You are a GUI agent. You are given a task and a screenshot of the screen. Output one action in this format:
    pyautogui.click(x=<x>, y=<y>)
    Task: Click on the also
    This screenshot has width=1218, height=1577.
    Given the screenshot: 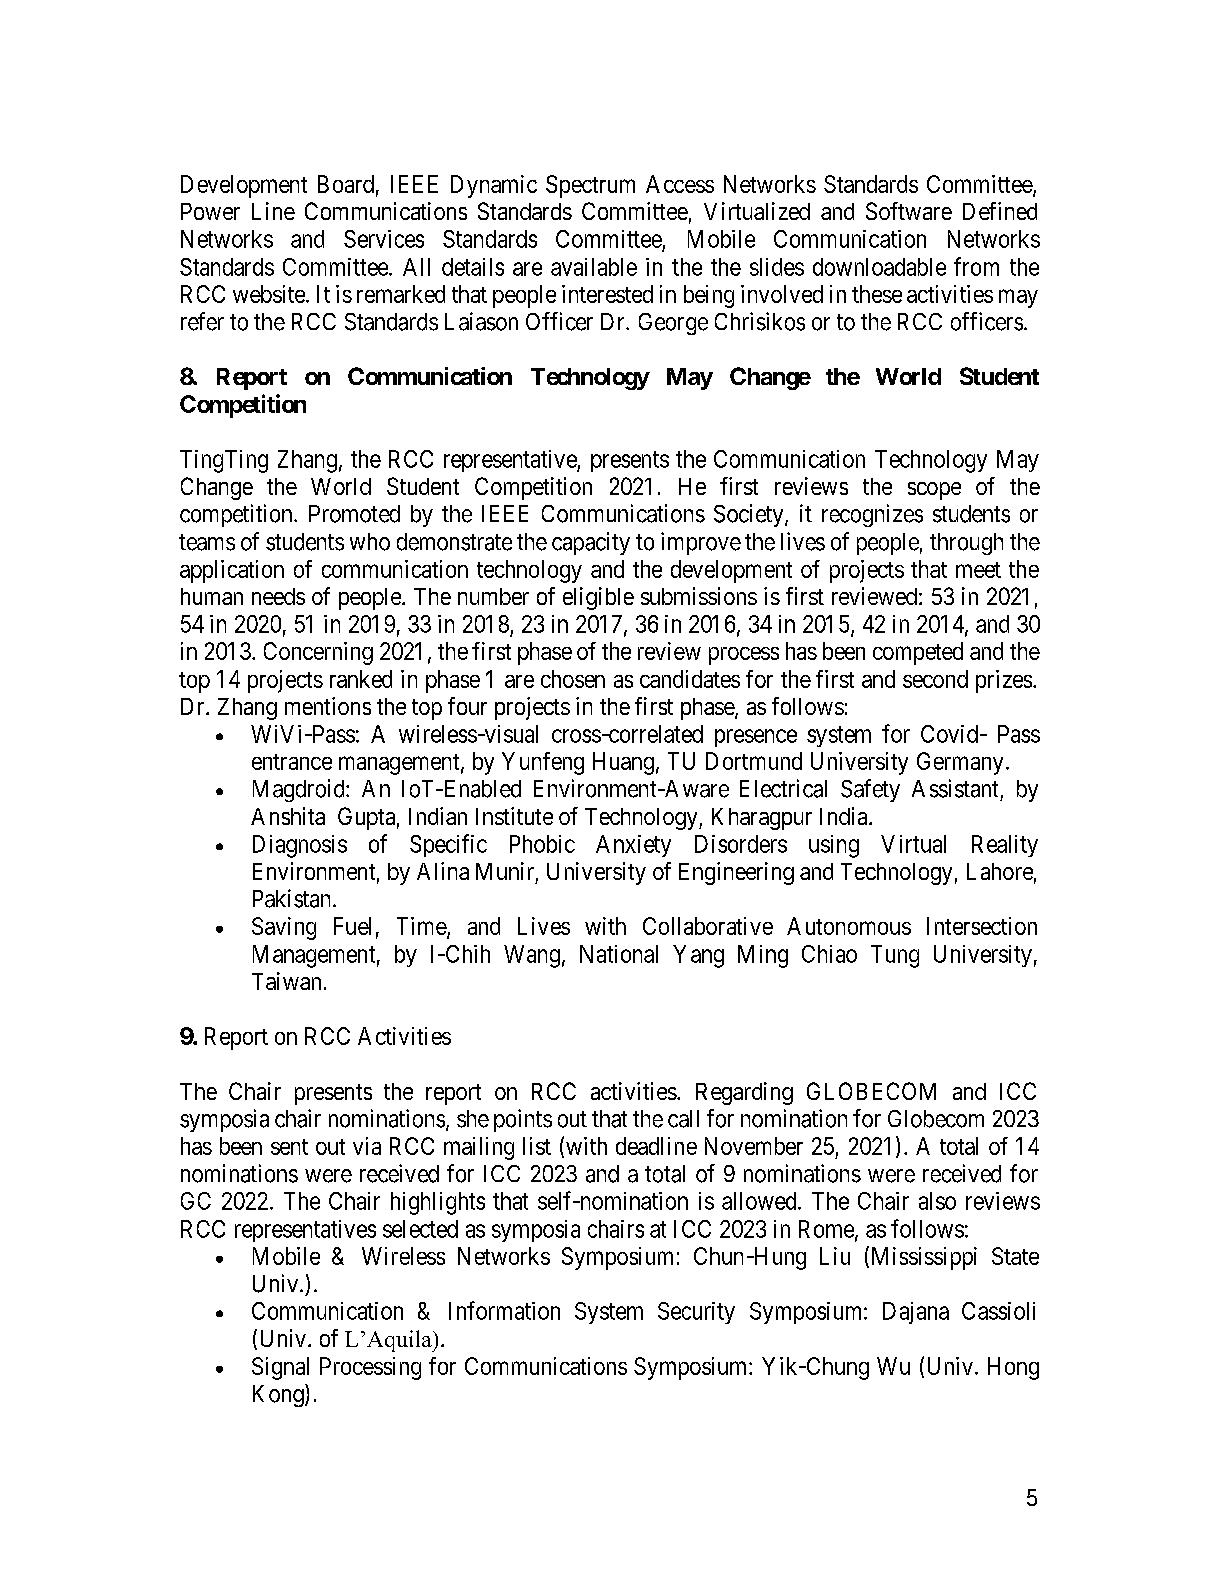 What is the action you would take?
    pyautogui.click(x=937, y=1201)
